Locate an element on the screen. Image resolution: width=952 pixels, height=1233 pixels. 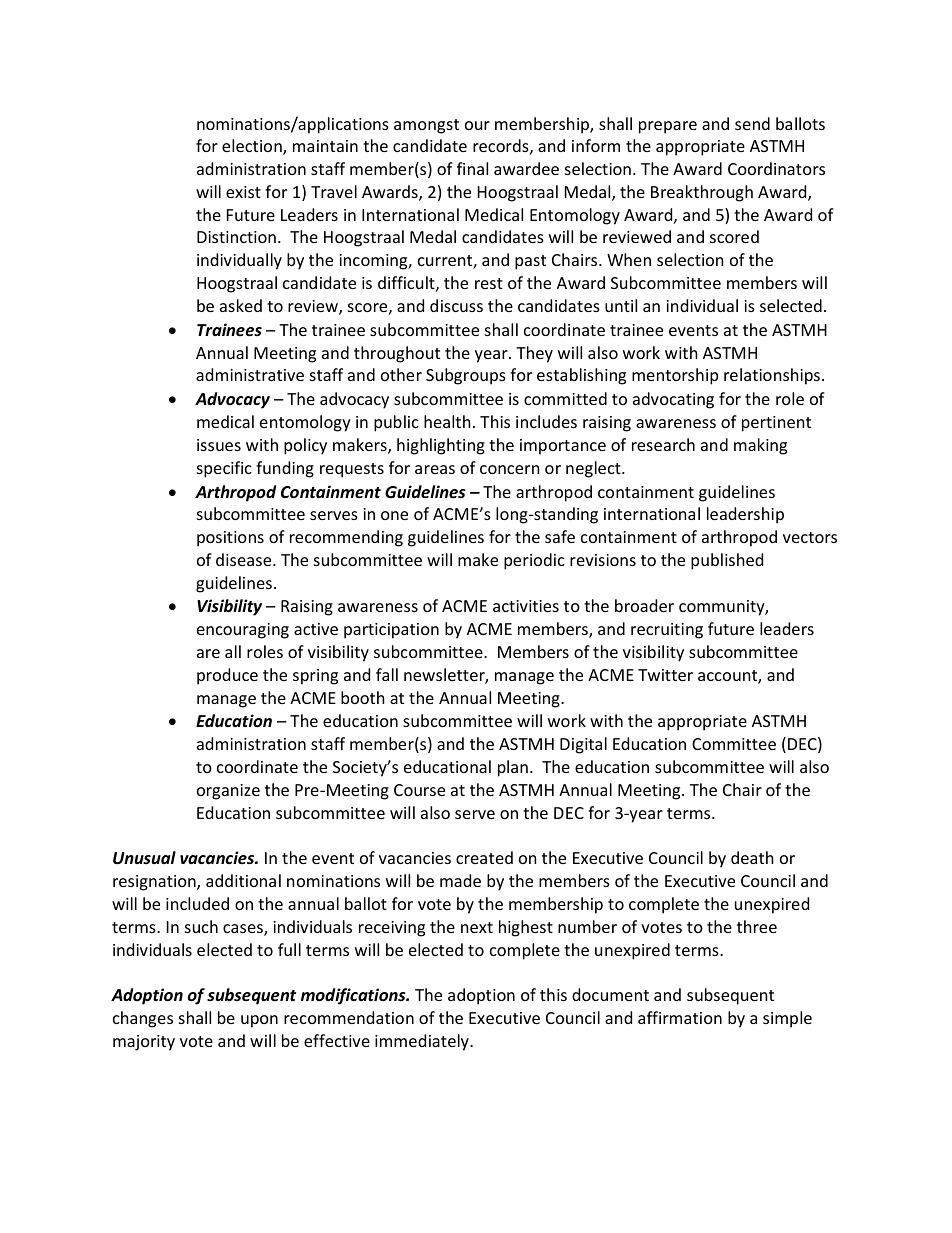
exist is located at coordinates (243, 192).
